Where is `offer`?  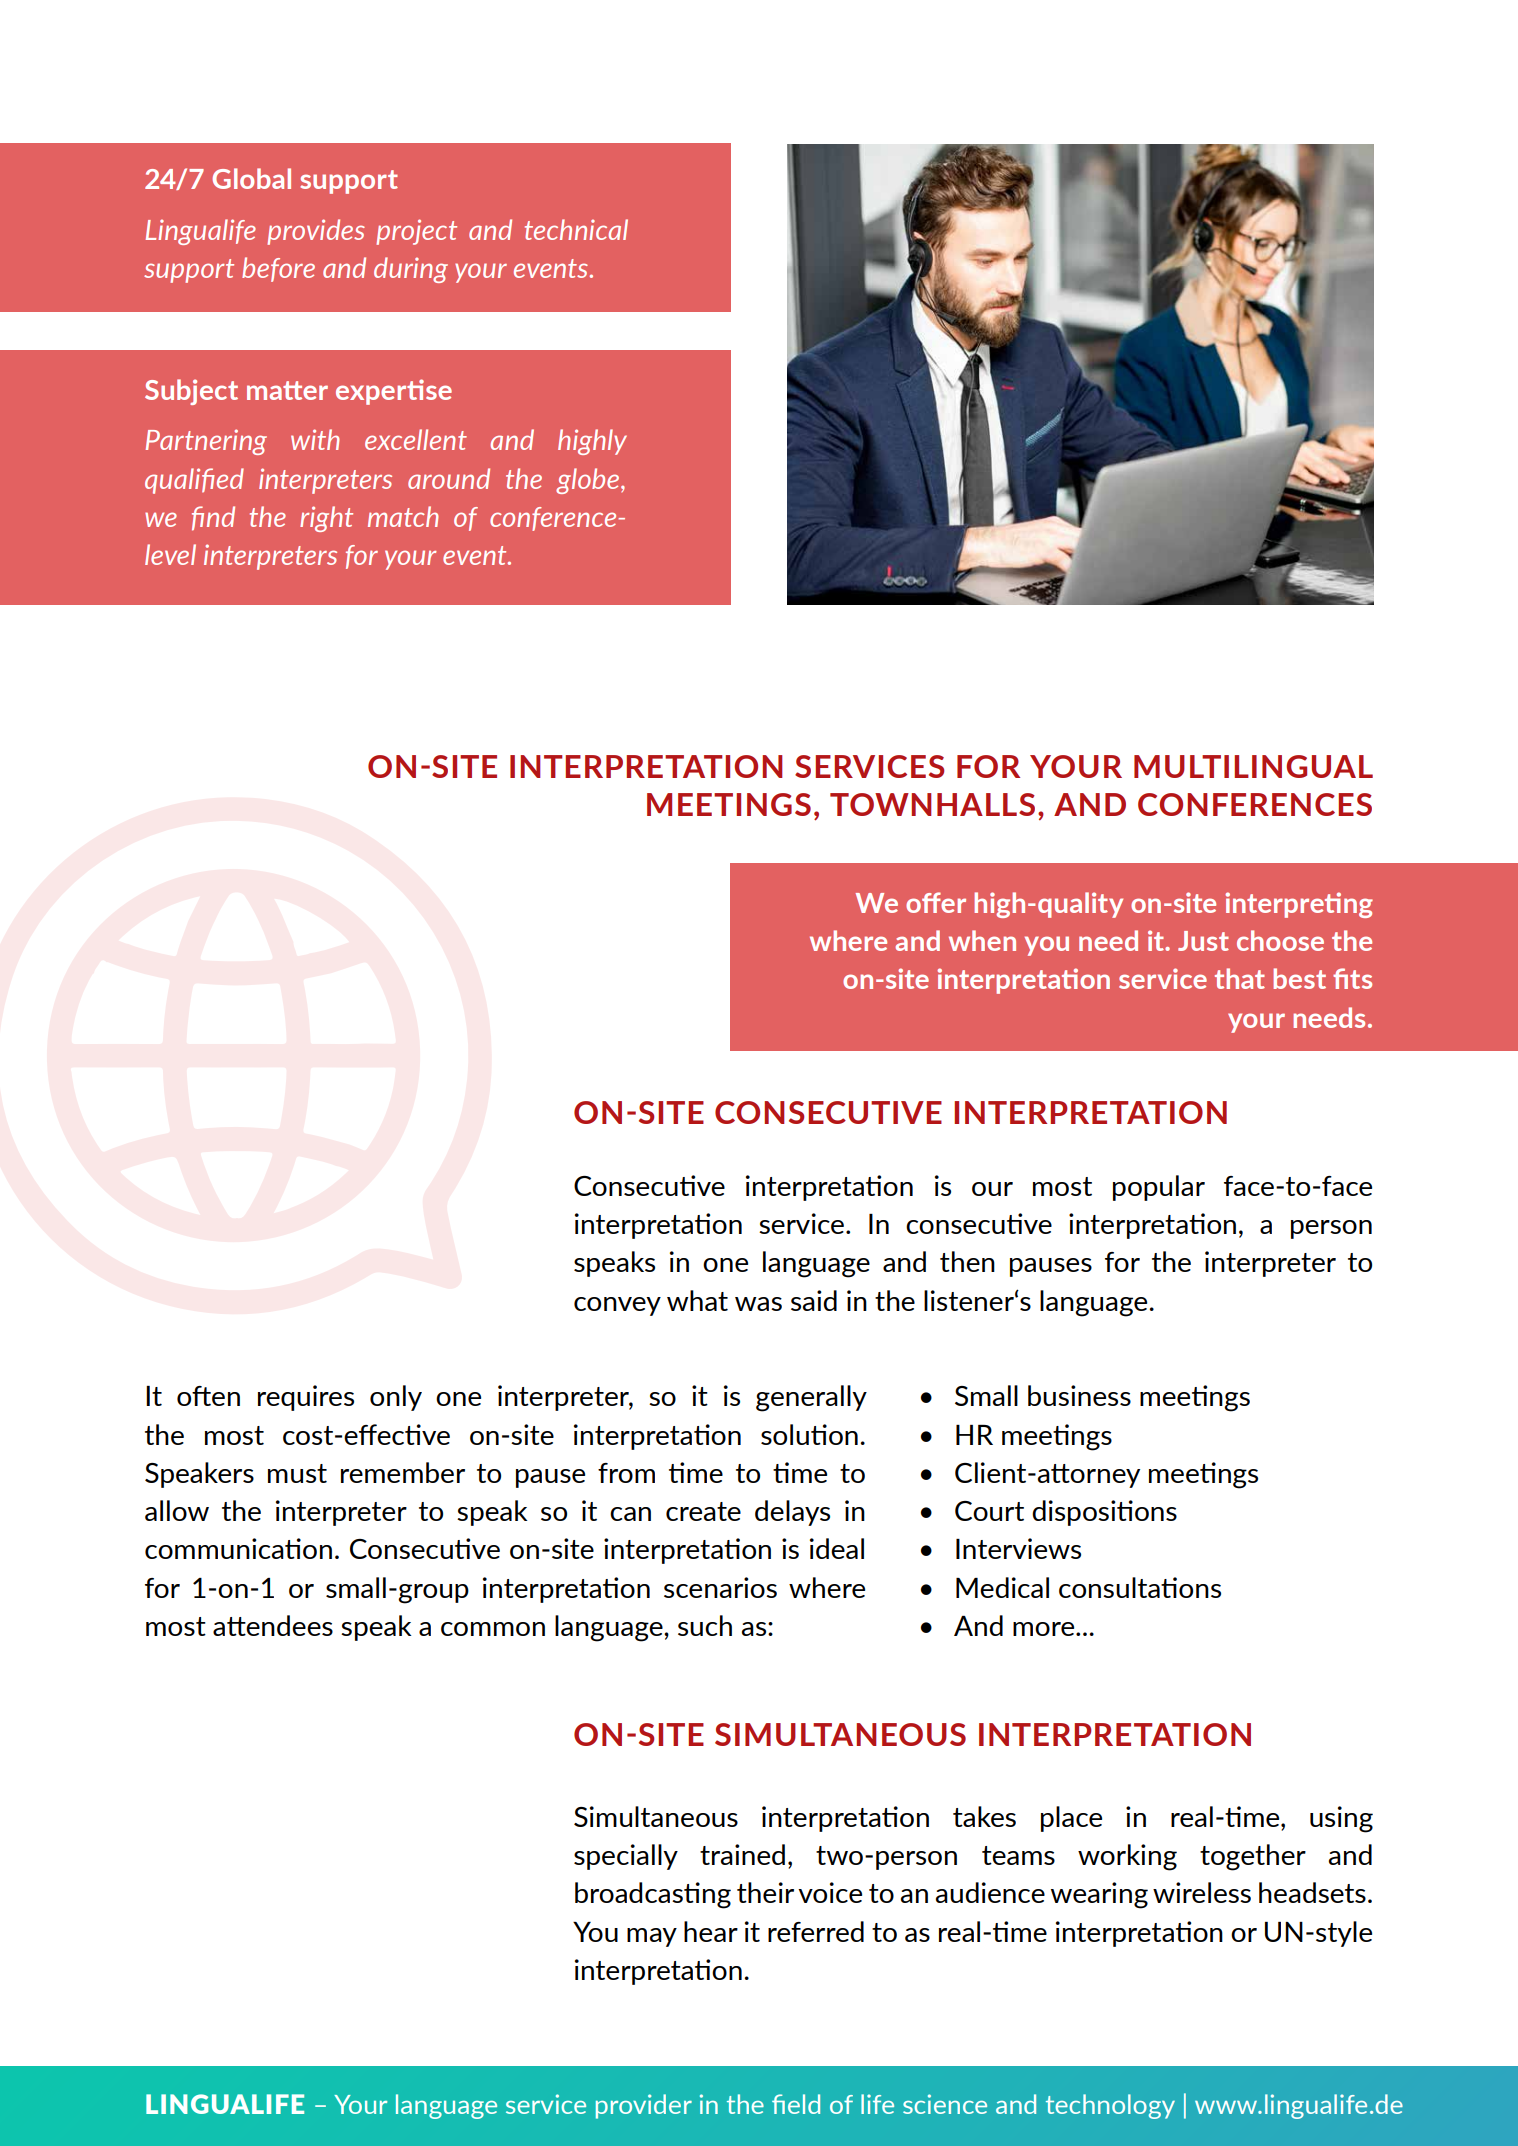
offer is located at coordinates (936, 902).
